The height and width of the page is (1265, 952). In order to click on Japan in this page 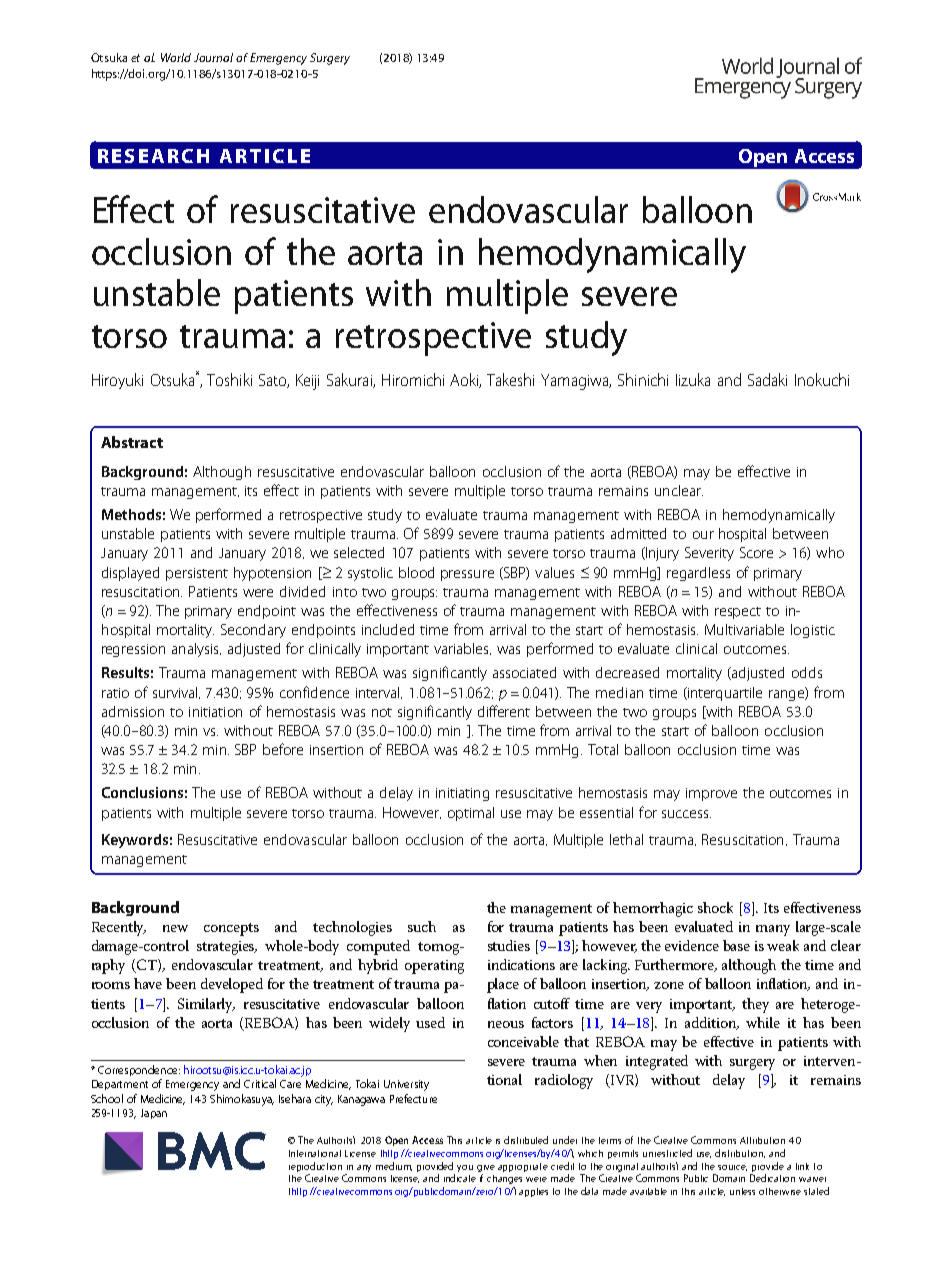, I will do `click(154, 1114)`.
